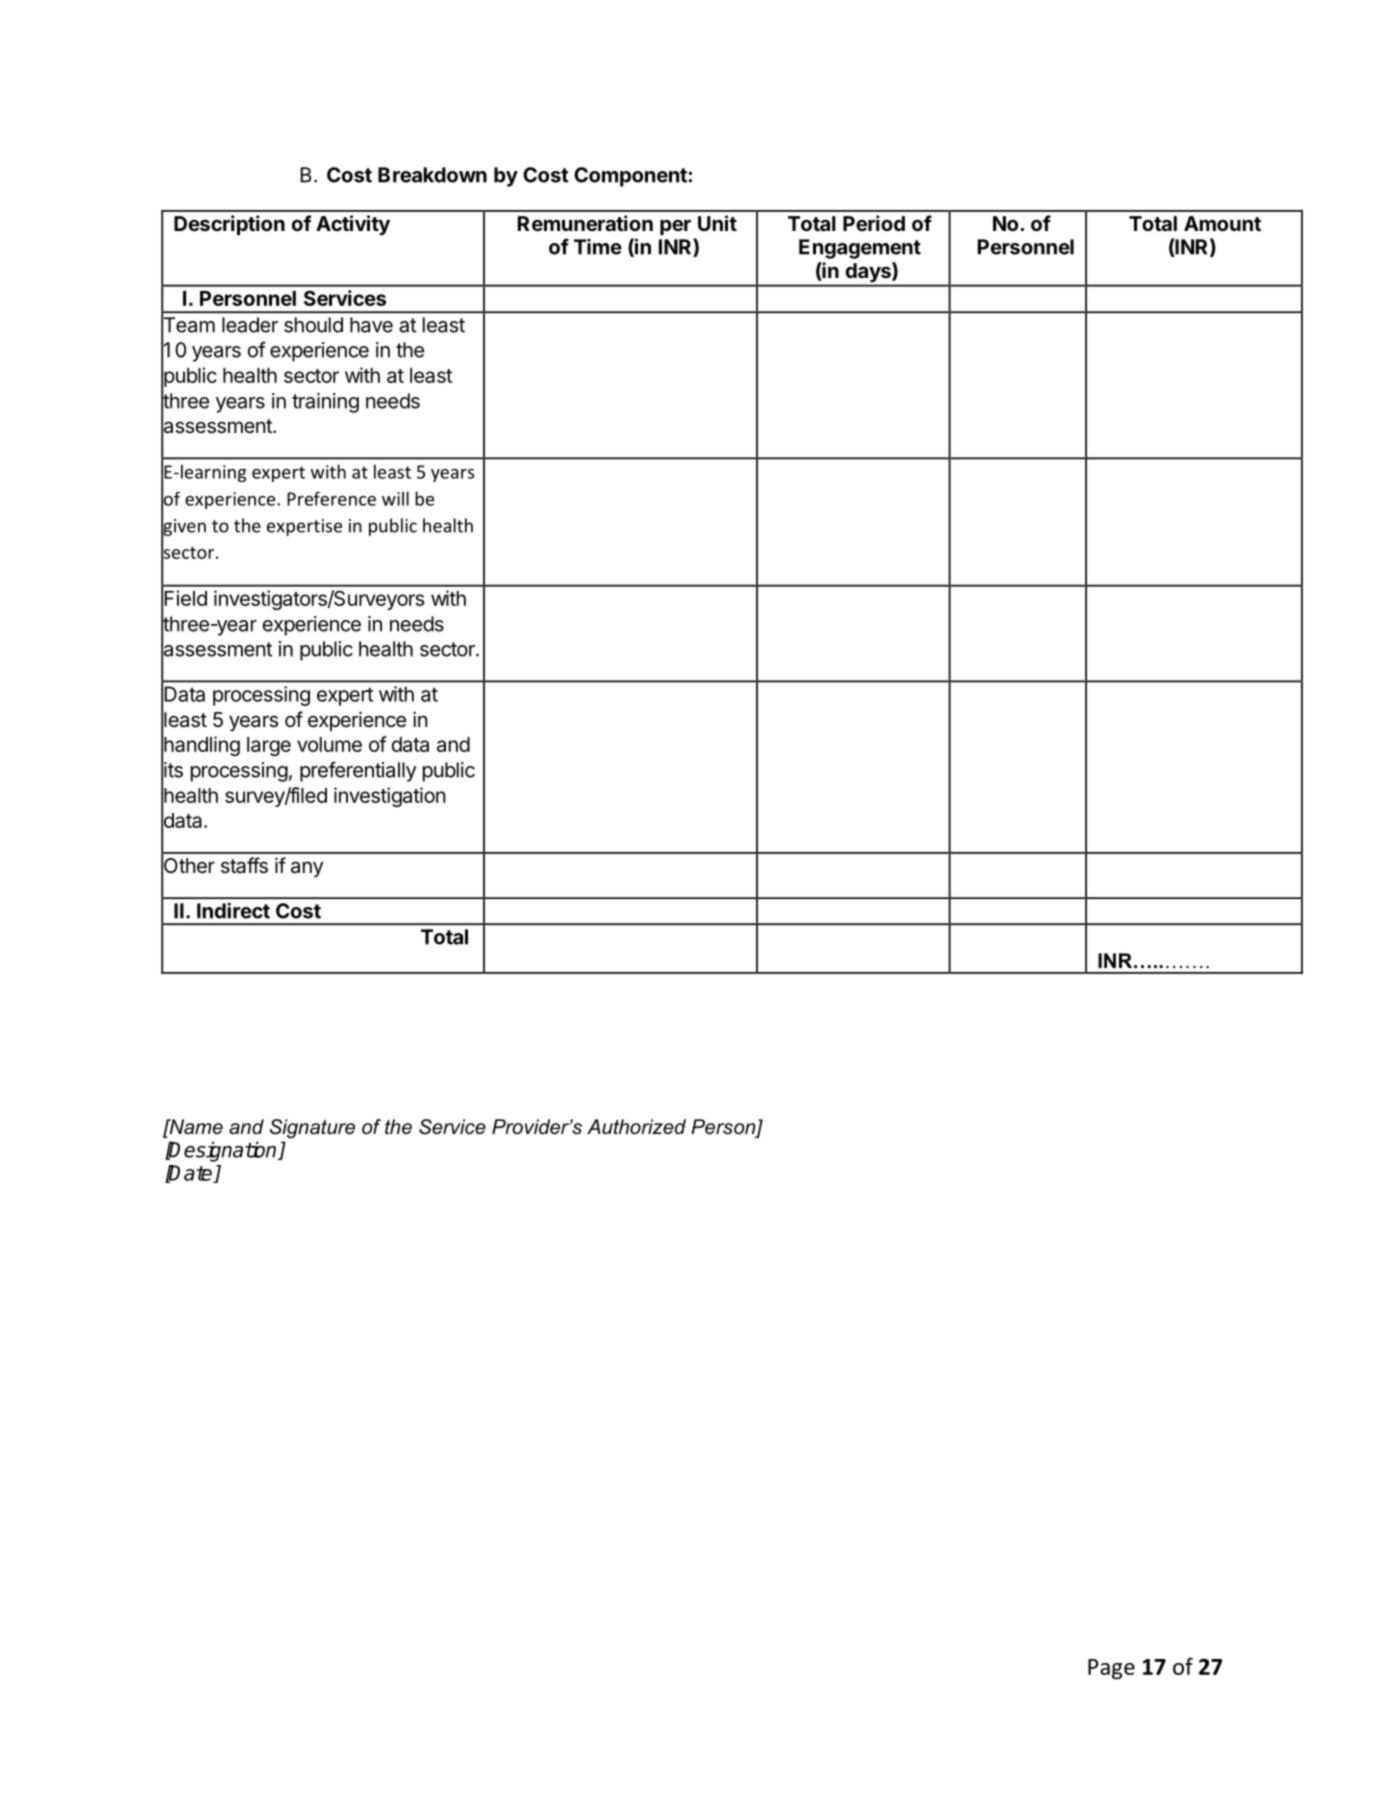 Image resolution: width=1386 pixels, height=1793 pixels. I want to click on Indirect, so click(233, 910).
